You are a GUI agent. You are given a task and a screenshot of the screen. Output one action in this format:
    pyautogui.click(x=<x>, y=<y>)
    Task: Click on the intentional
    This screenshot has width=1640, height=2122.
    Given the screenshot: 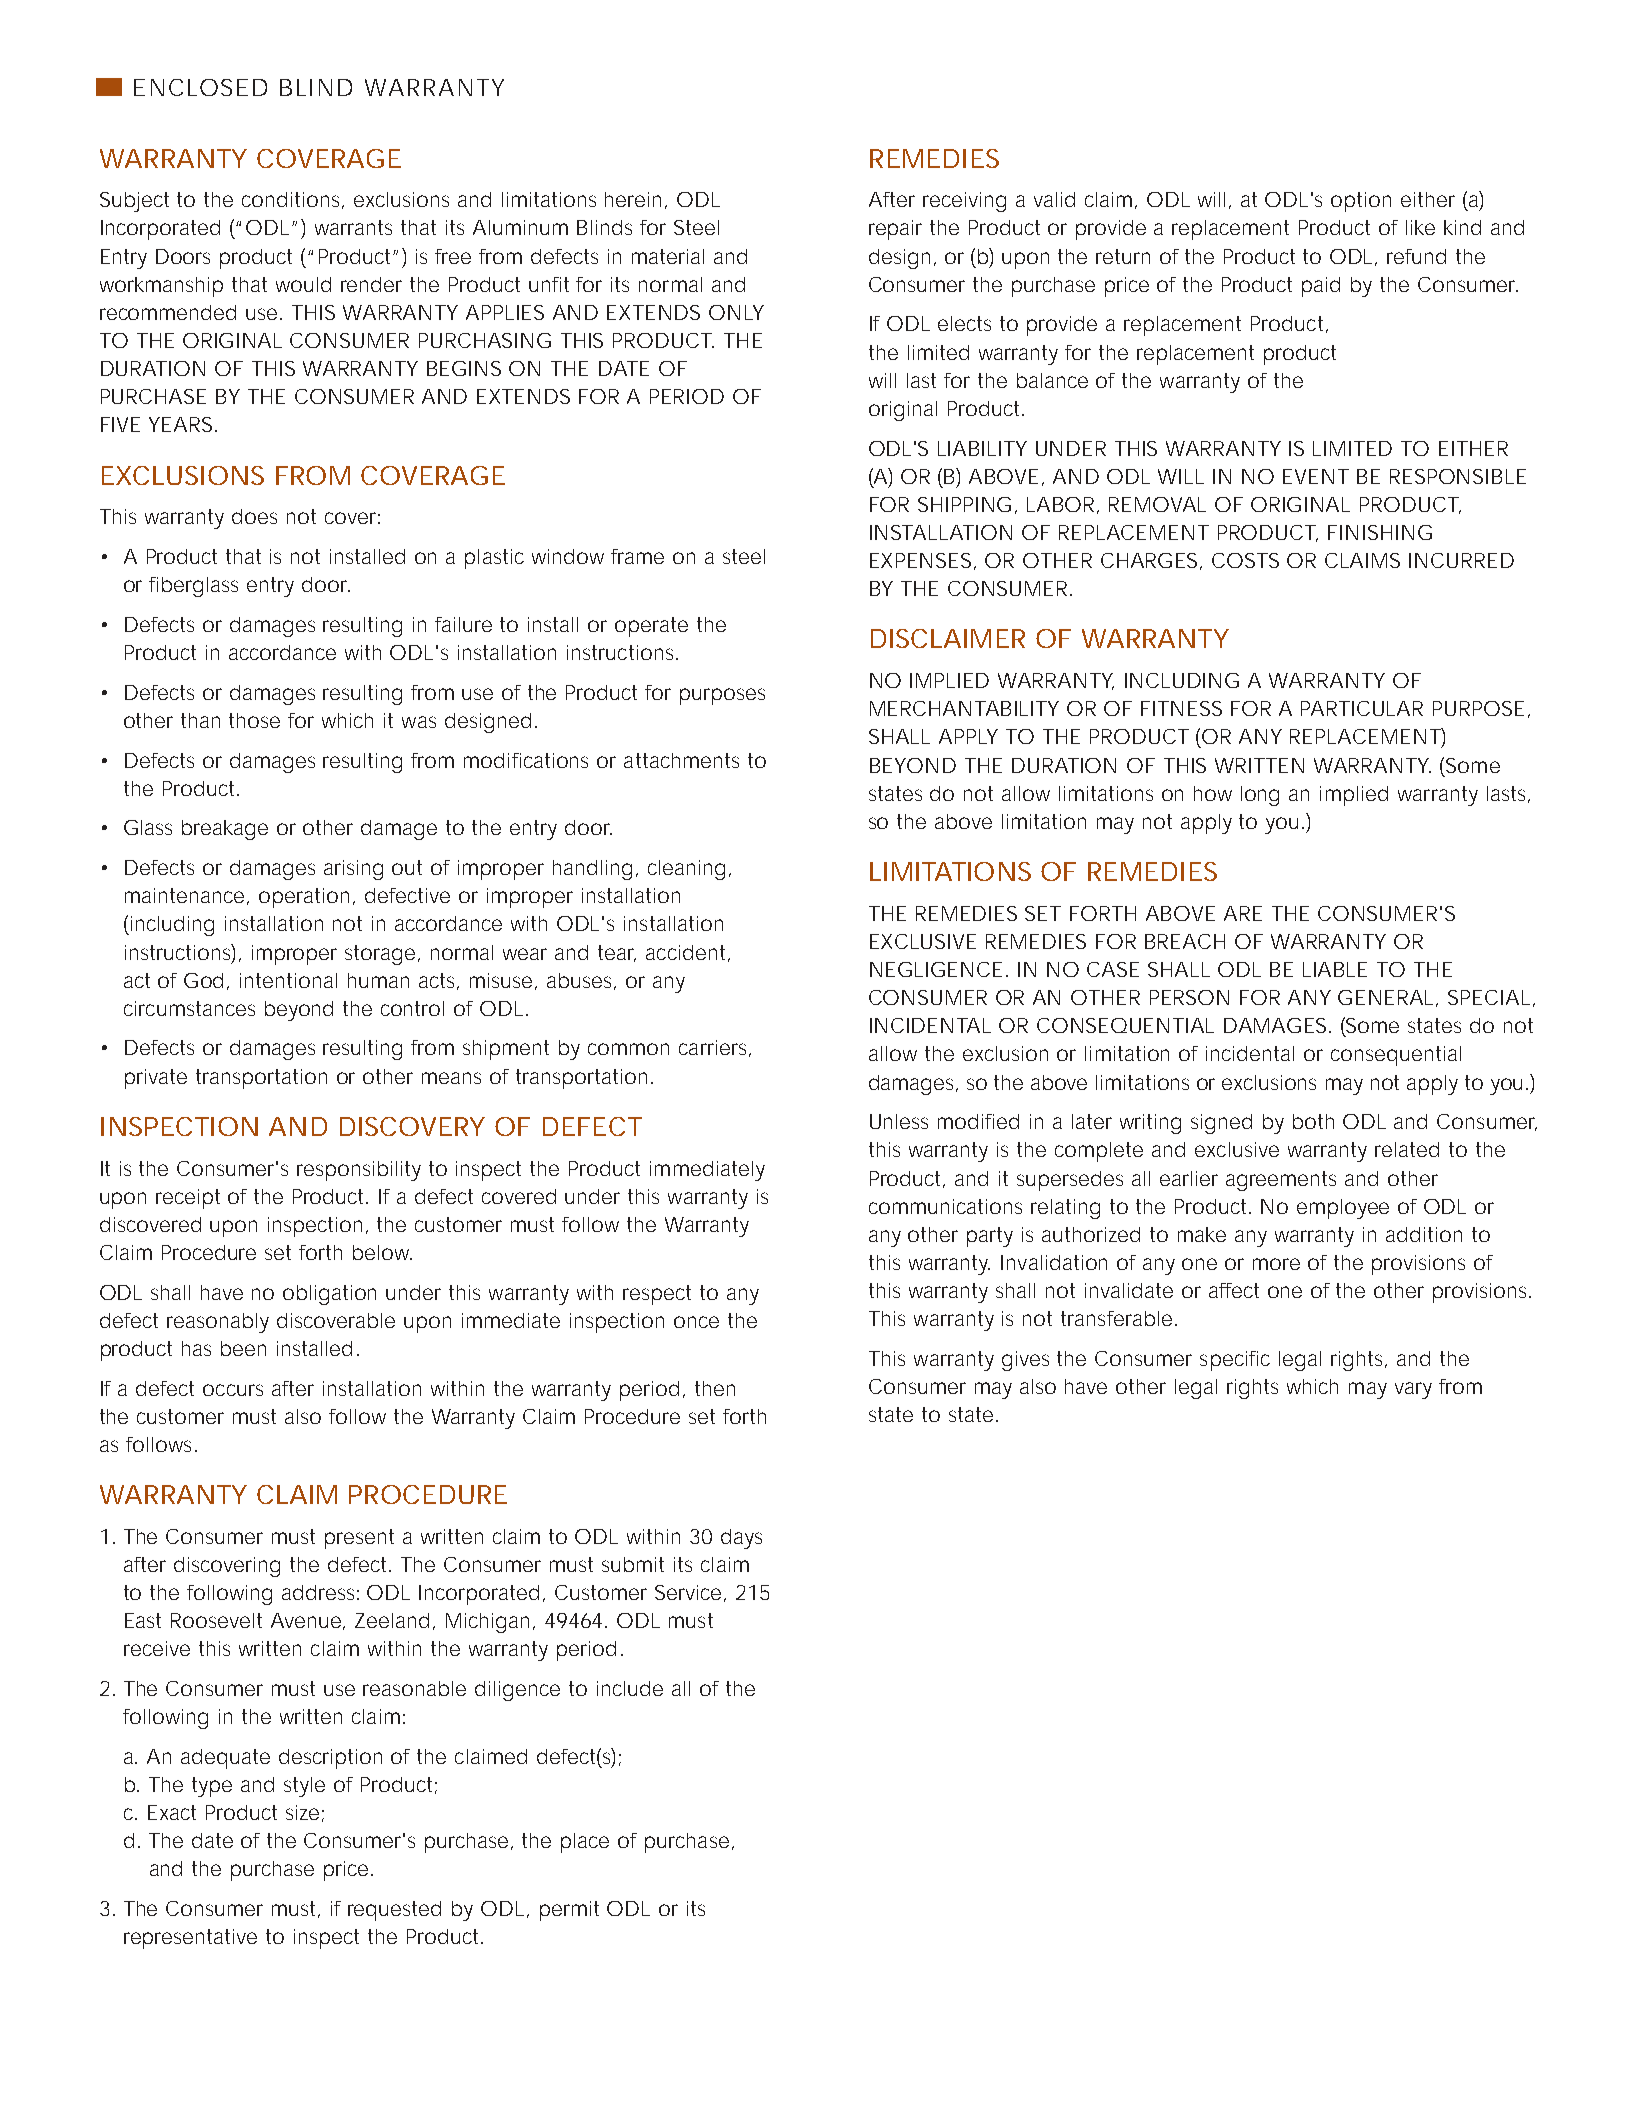 What is the action you would take?
    pyautogui.click(x=288, y=980)
